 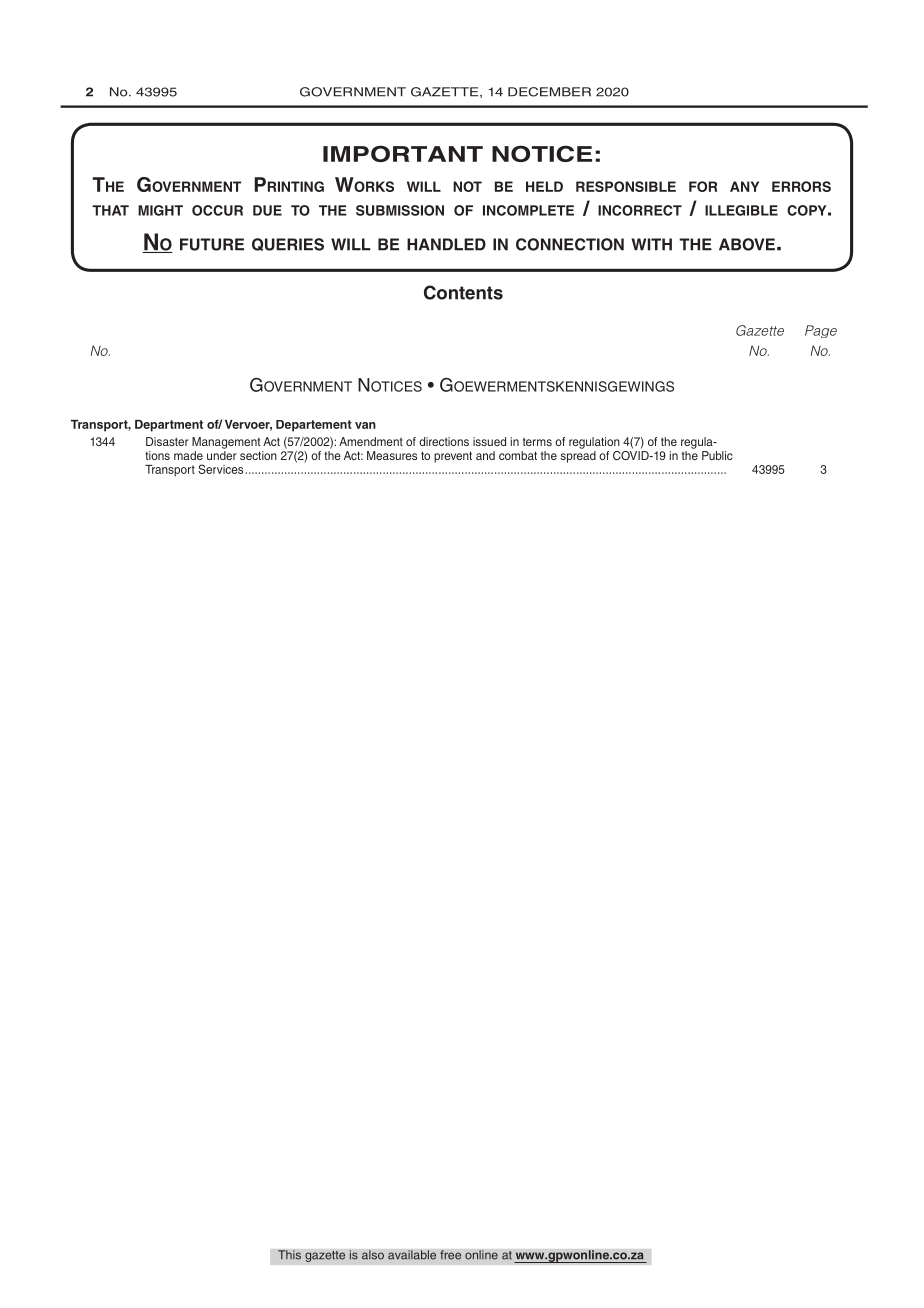 What do you see at coordinates (489, 441) in the screenshot?
I see `issued` at bounding box center [489, 441].
